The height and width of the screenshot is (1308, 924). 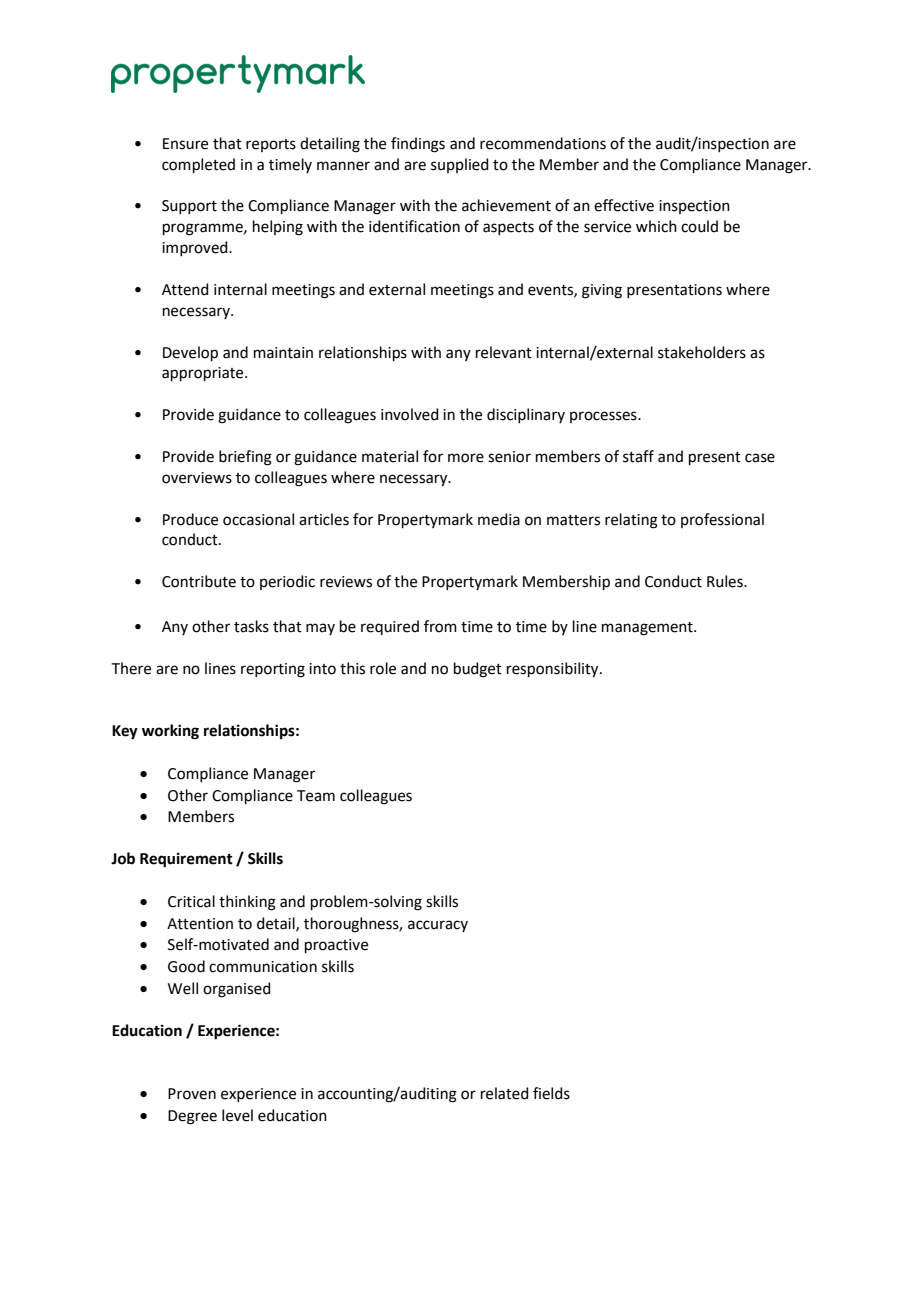 What do you see at coordinates (192, 1094) in the screenshot?
I see `Proven` at bounding box center [192, 1094].
